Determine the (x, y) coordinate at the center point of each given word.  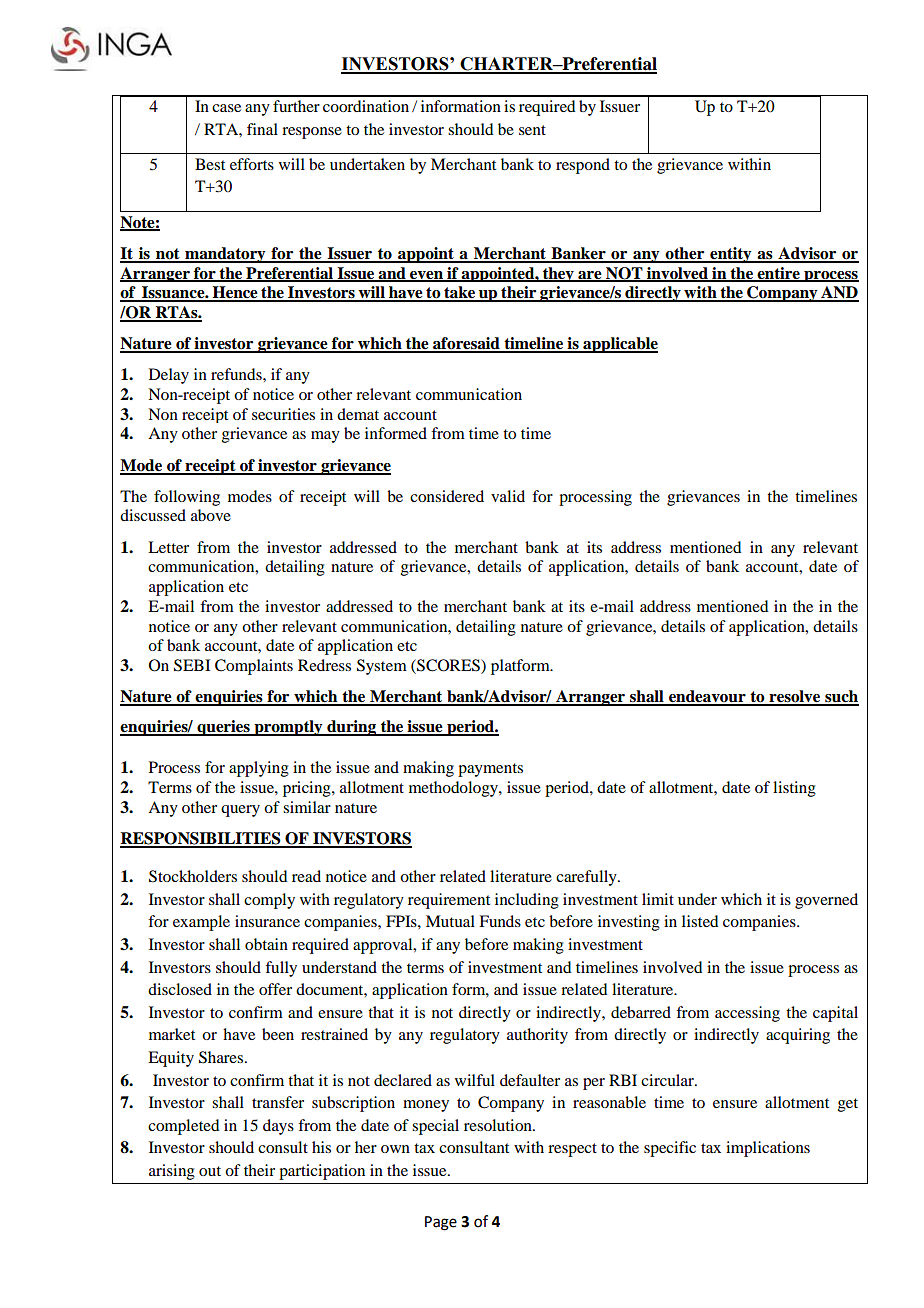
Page (441, 1223)
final (262, 129)
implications (768, 1149)
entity (731, 255)
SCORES (448, 665)
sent (532, 130)
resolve (795, 697)
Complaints (254, 667)
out (210, 1171)
